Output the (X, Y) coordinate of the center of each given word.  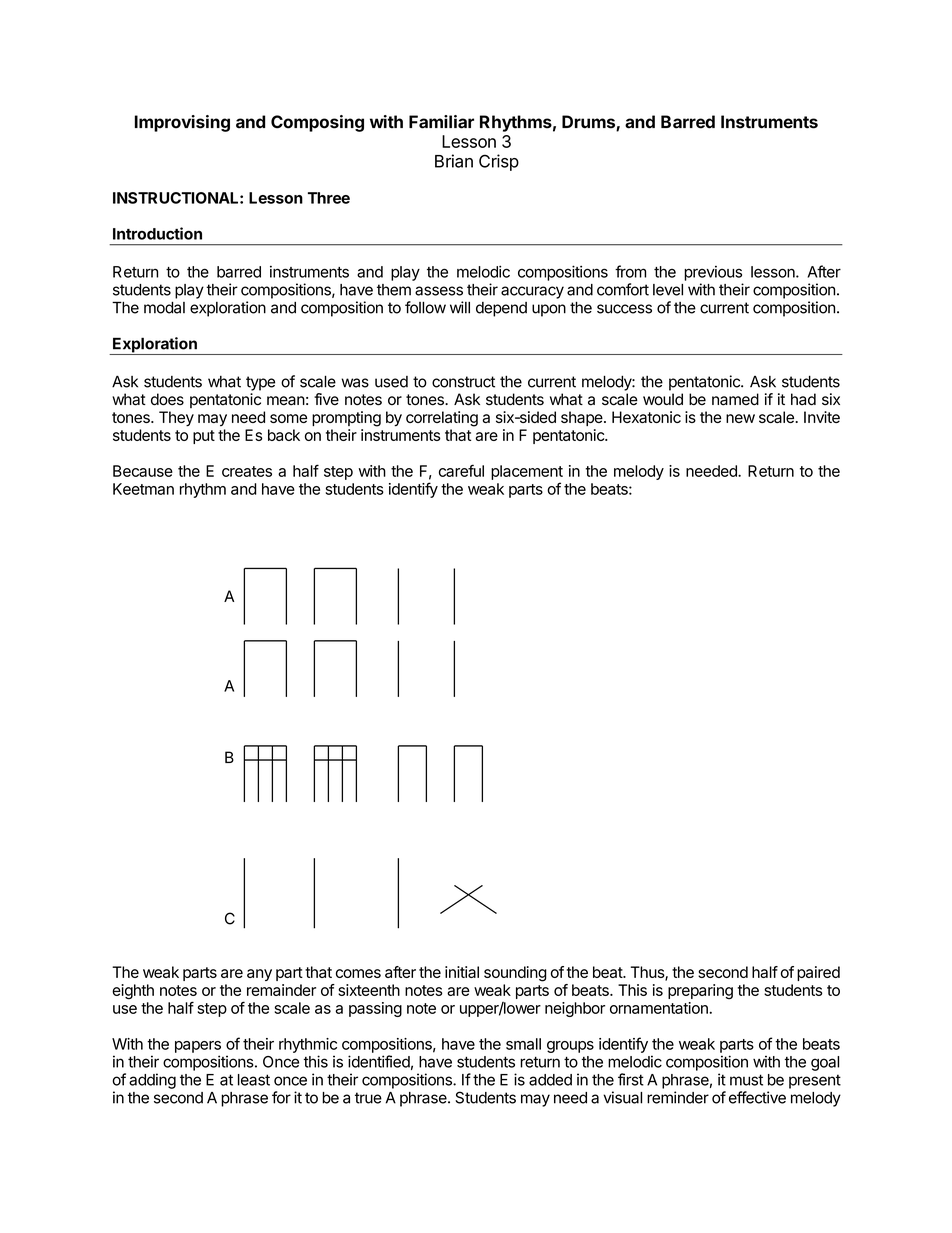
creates (247, 471)
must (746, 1080)
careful (461, 470)
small (523, 1044)
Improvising (182, 123)
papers (198, 1047)
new (740, 418)
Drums (589, 123)
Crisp (499, 162)
